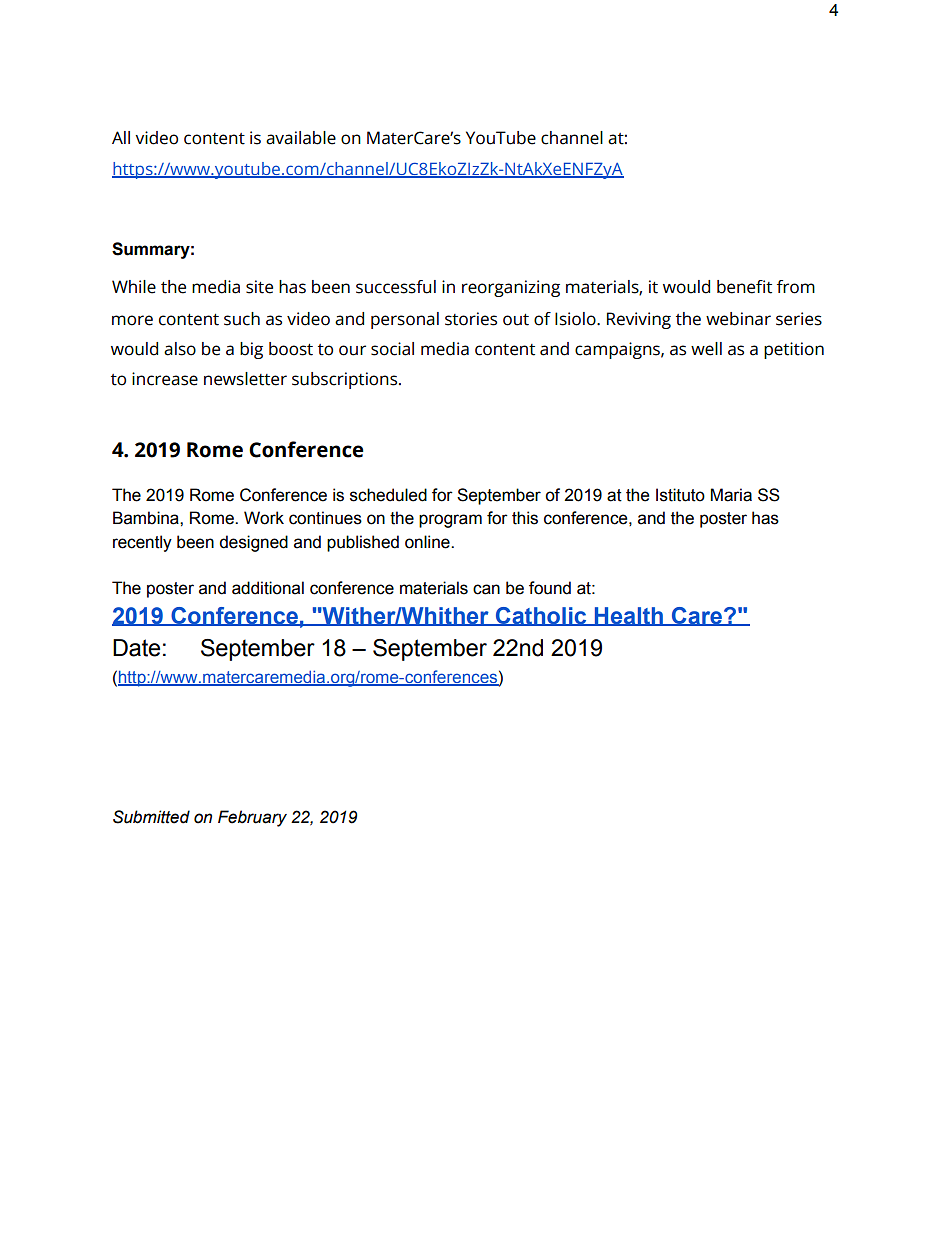  What do you see at coordinates (388, 495) in the screenshot?
I see `scheduled` at bounding box center [388, 495].
